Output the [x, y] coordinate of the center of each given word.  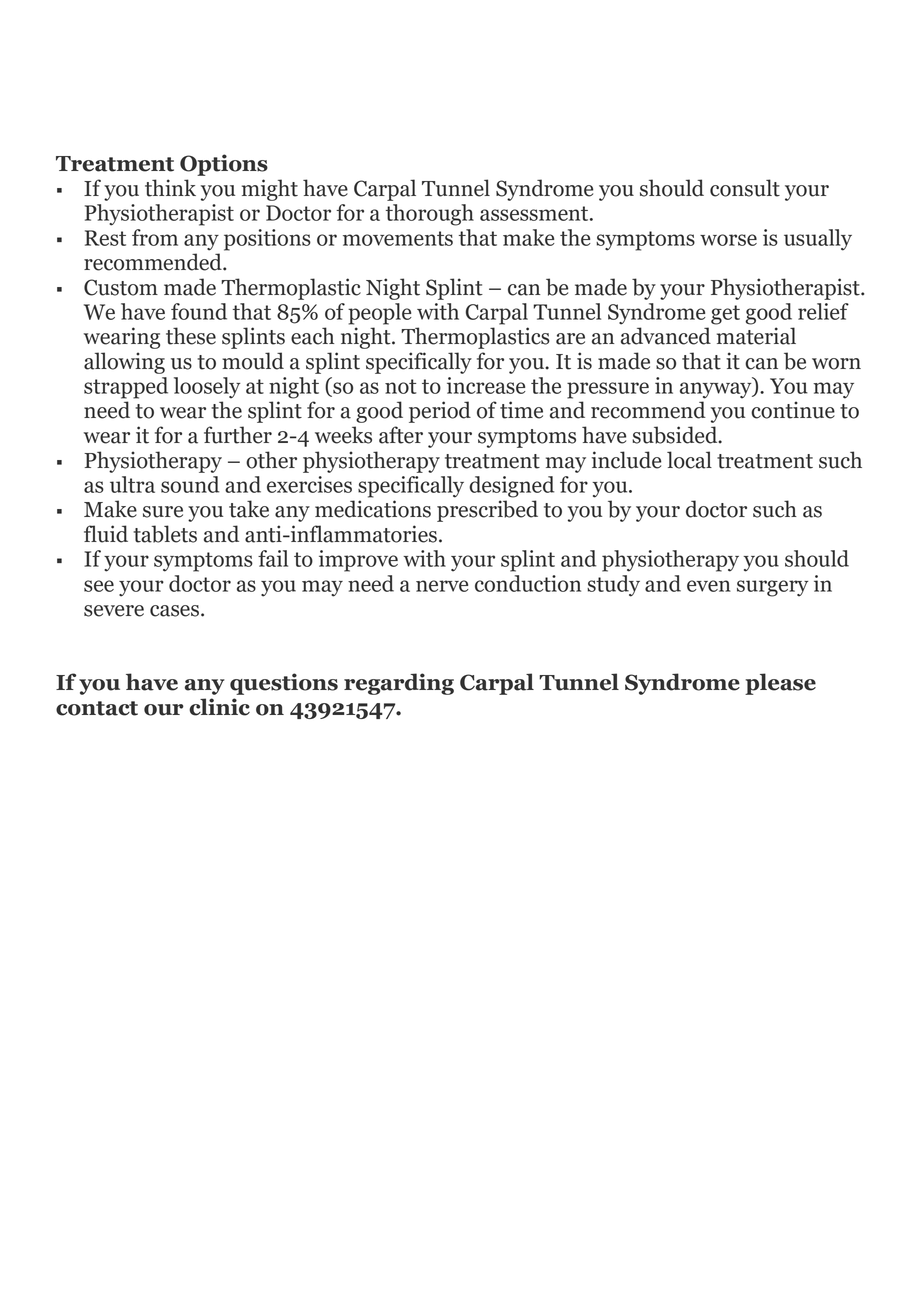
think [170, 188]
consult [745, 188]
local [689, 460]
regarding [399, 684]
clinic [219, 707]
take [249, 509]
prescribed [487, 511]
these [191, 336]
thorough [430, 215]
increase [486, 385]
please [780, 684]
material [756, 336]
